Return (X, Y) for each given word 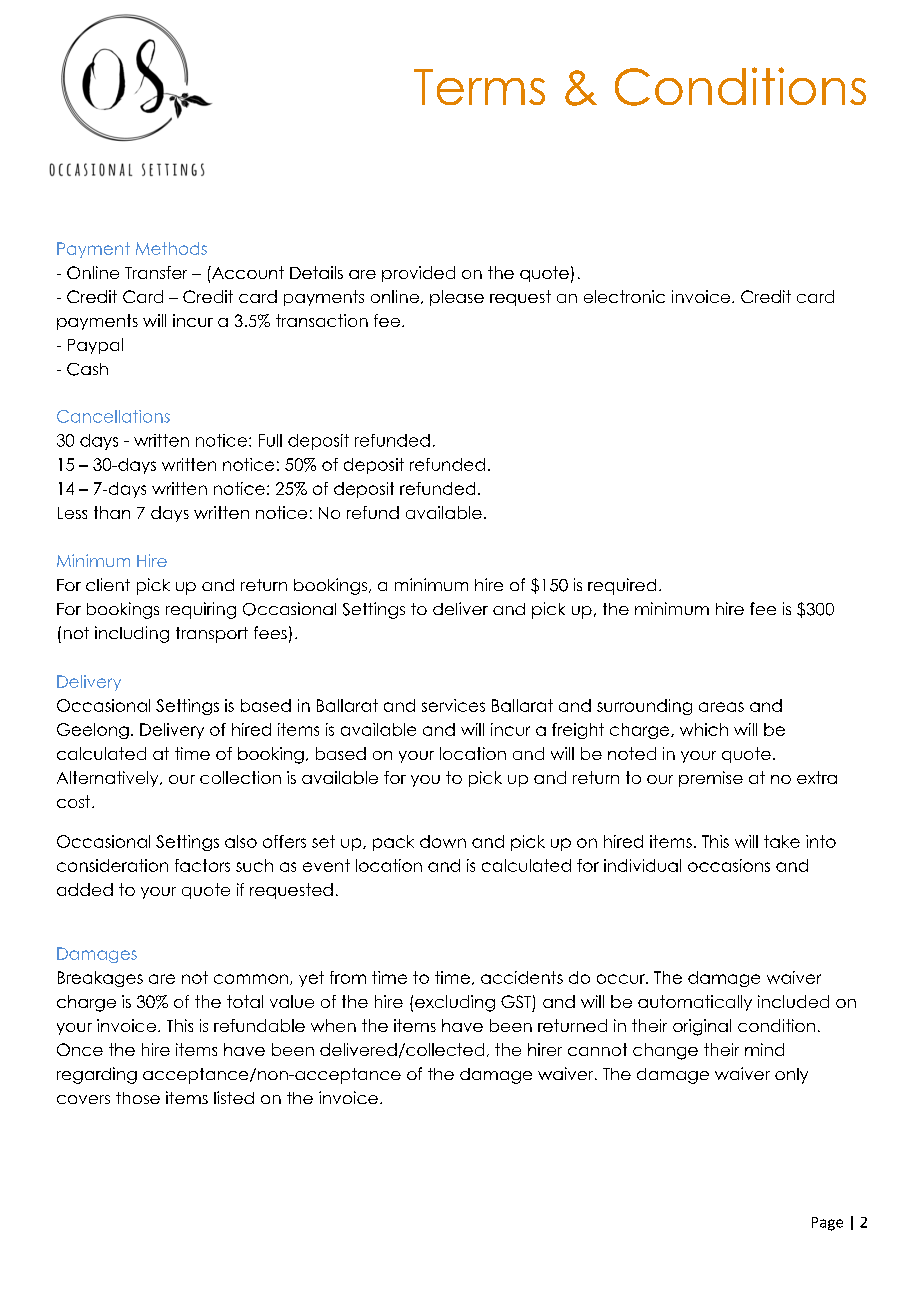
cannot (597, 1049)
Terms (479, 87)
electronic (624, 296)
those (138, 1098)
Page (827, 1224)
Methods (171, 248)
